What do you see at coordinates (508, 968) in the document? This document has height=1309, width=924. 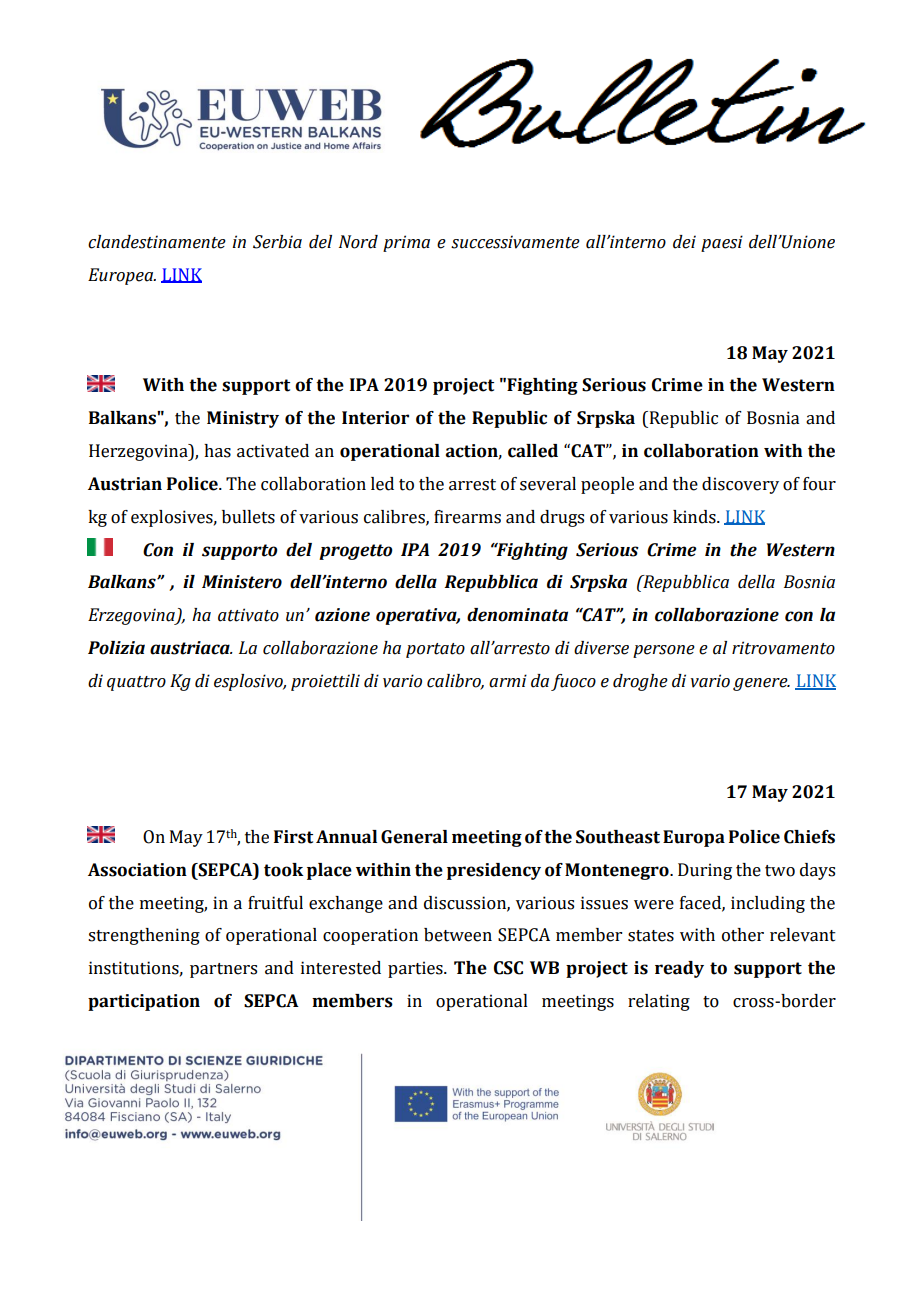 I see `CSC` at bounding box center [508, 968].
